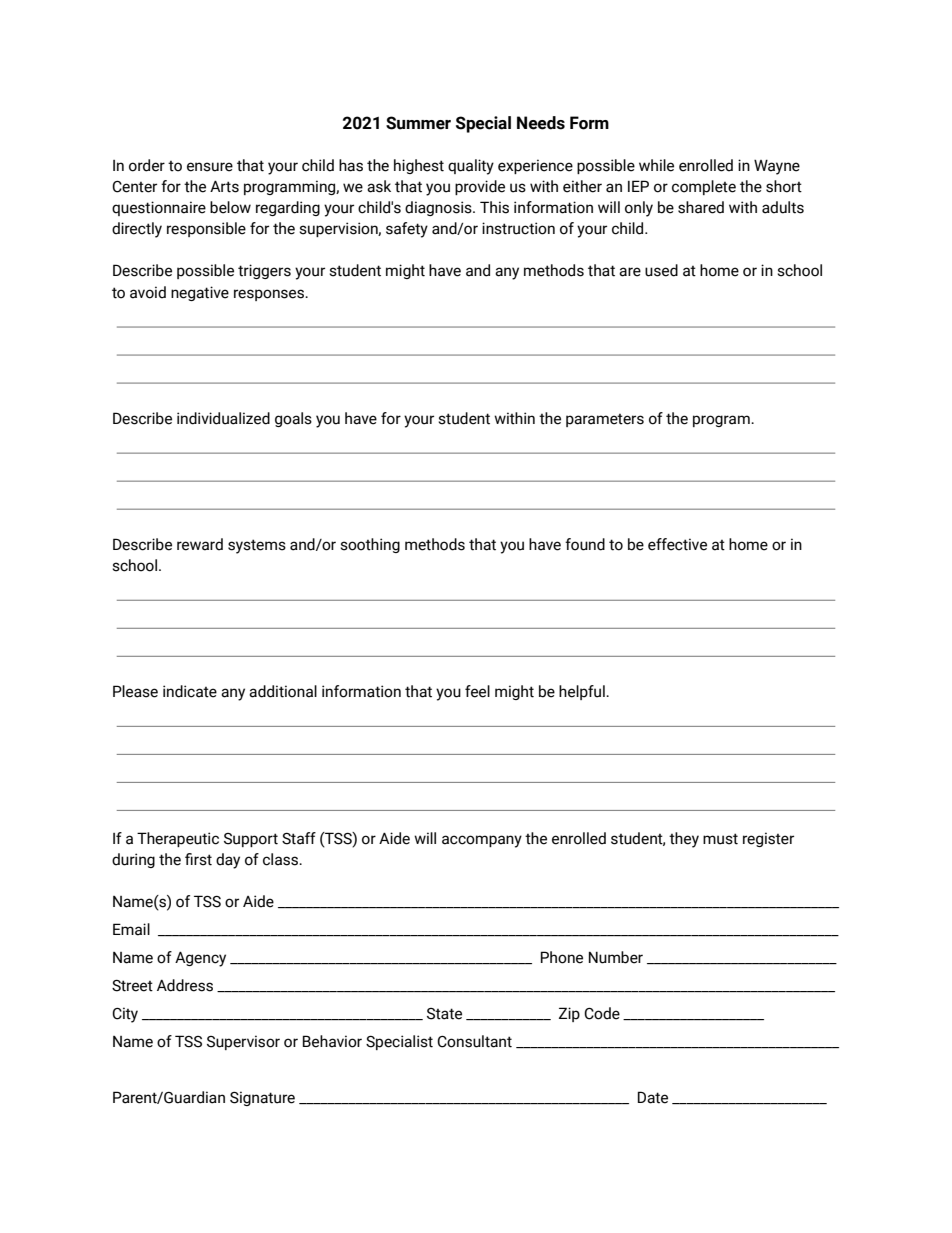 The image size is (952, 1233). I want to click on ensure, so click(210, 167).
